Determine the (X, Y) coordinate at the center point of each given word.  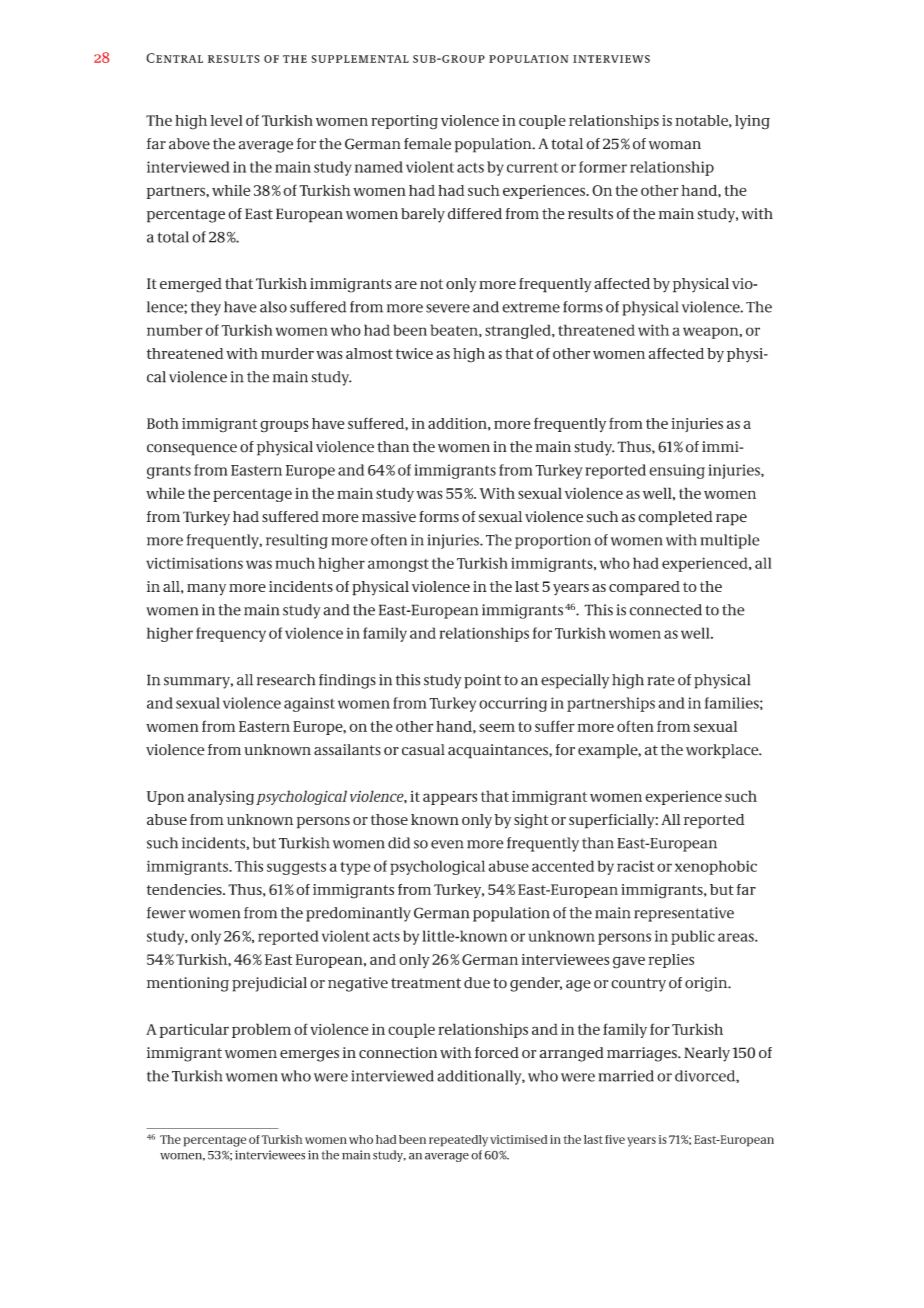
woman (675, 145)
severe (448, 308)
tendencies (185, 889)
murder (287, 353)
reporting (404, 122)
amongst (398, 565)
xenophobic (716, 867)
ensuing (677, 471)
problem (261, 1030)
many (206, 589)
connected (665, 610)
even (447, 844)
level (227, 120)
